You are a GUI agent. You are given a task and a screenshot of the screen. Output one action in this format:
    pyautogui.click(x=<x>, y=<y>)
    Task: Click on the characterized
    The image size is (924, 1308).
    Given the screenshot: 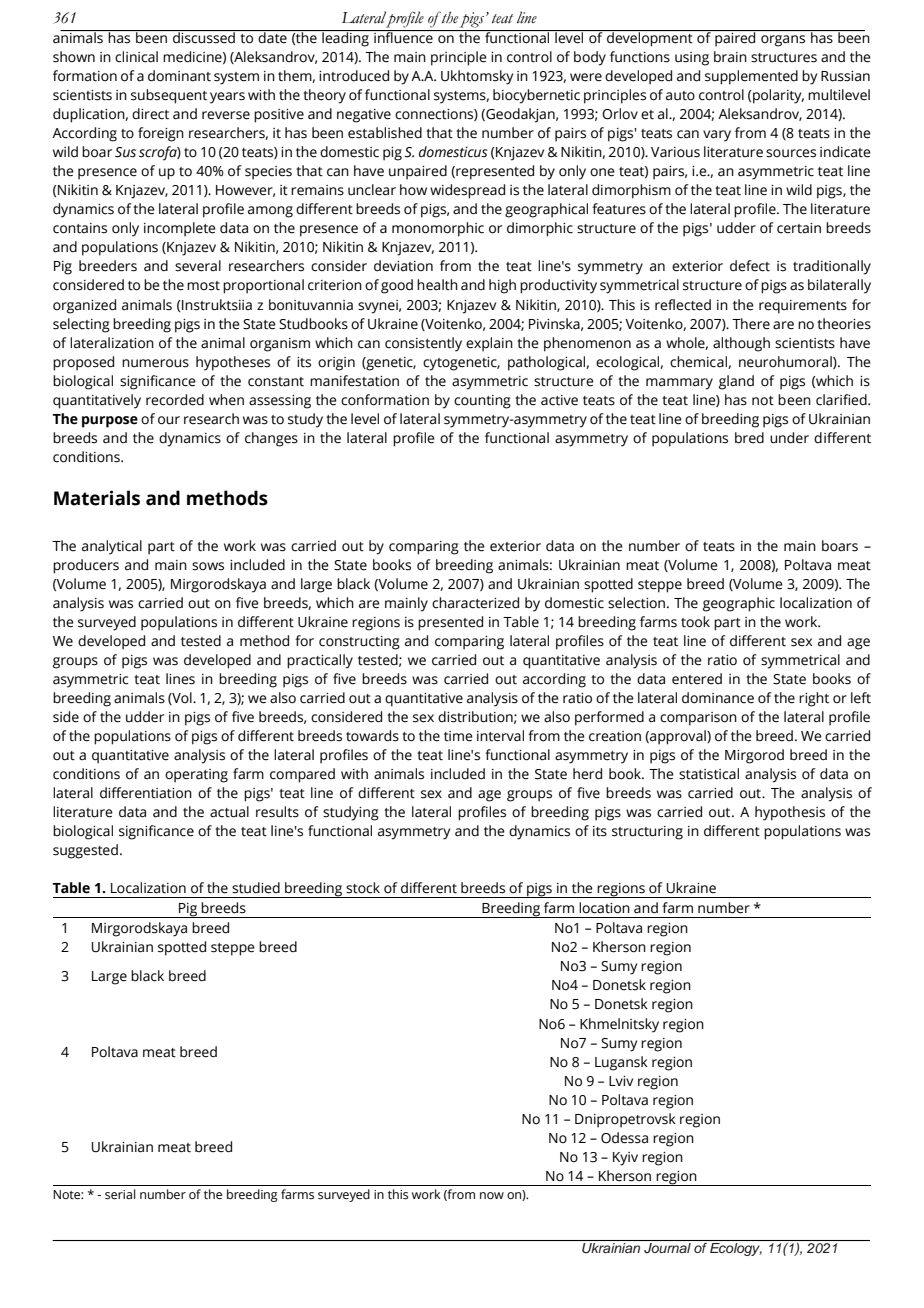 What is the action you would take?
    pyautogui.click(x=475, y=603)
